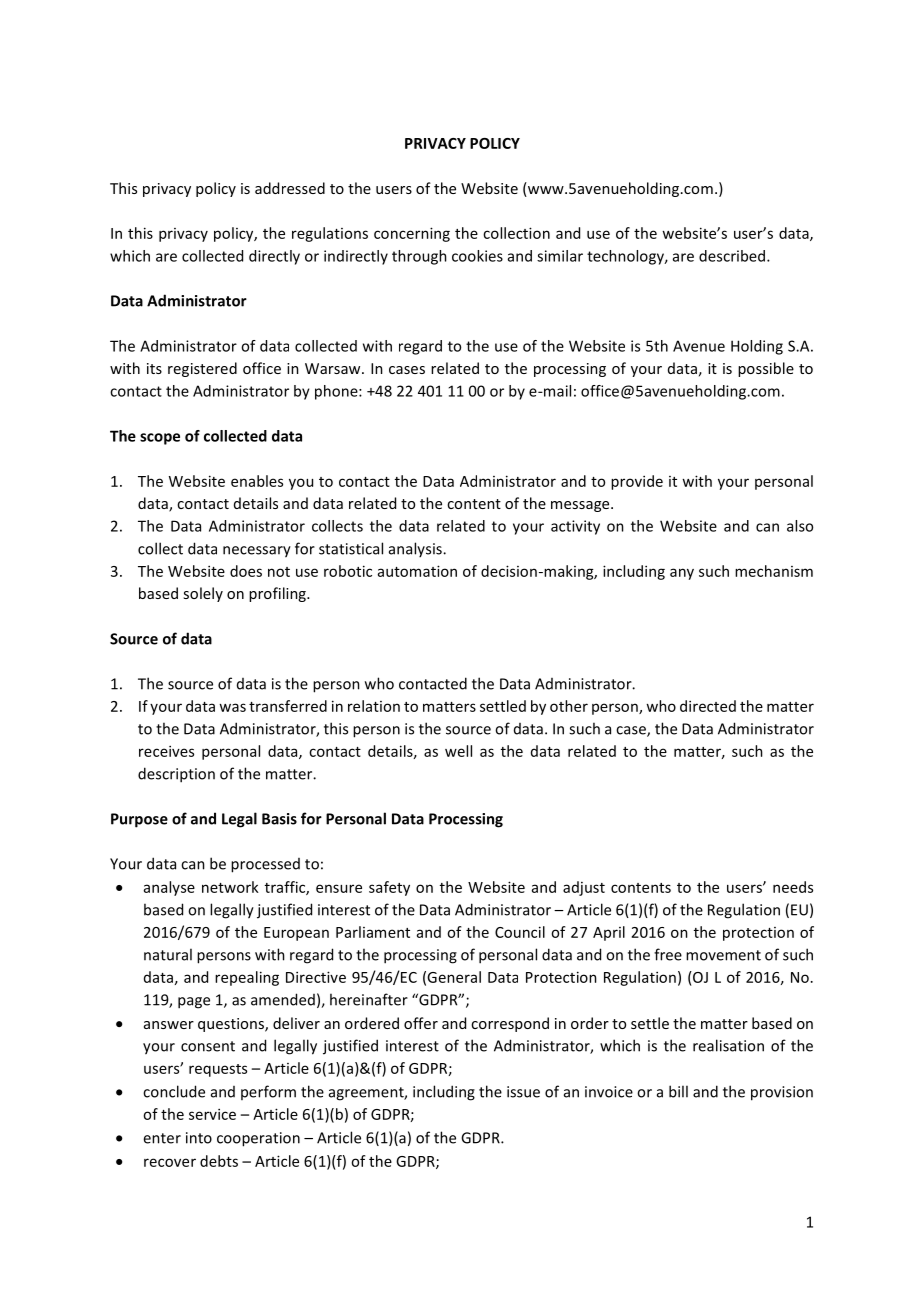 This screenshot has height=1308, width=924. What do you see at coordinates (733, 256) in the screenshot?
I see `described` at bounding box center [733, 256].
